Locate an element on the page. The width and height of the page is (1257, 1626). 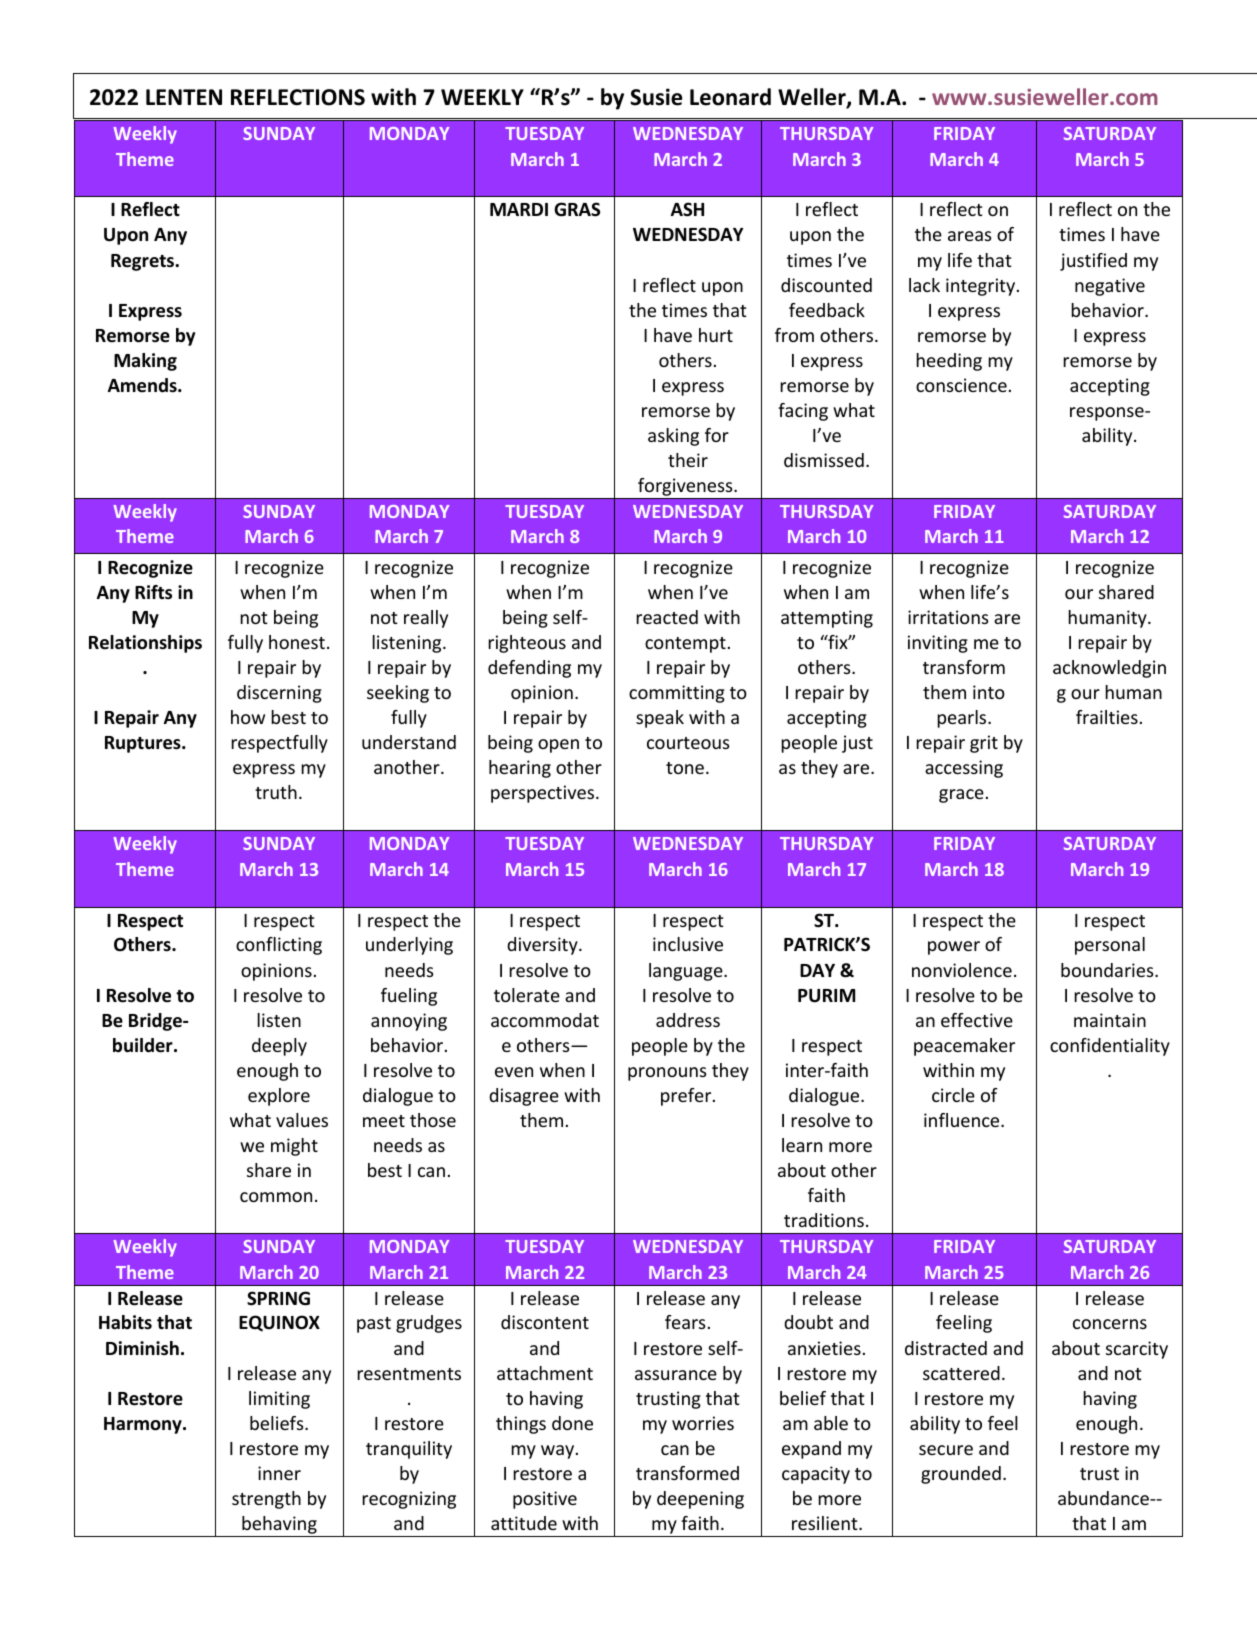
deeply is located at coordinates (279, 1047).
